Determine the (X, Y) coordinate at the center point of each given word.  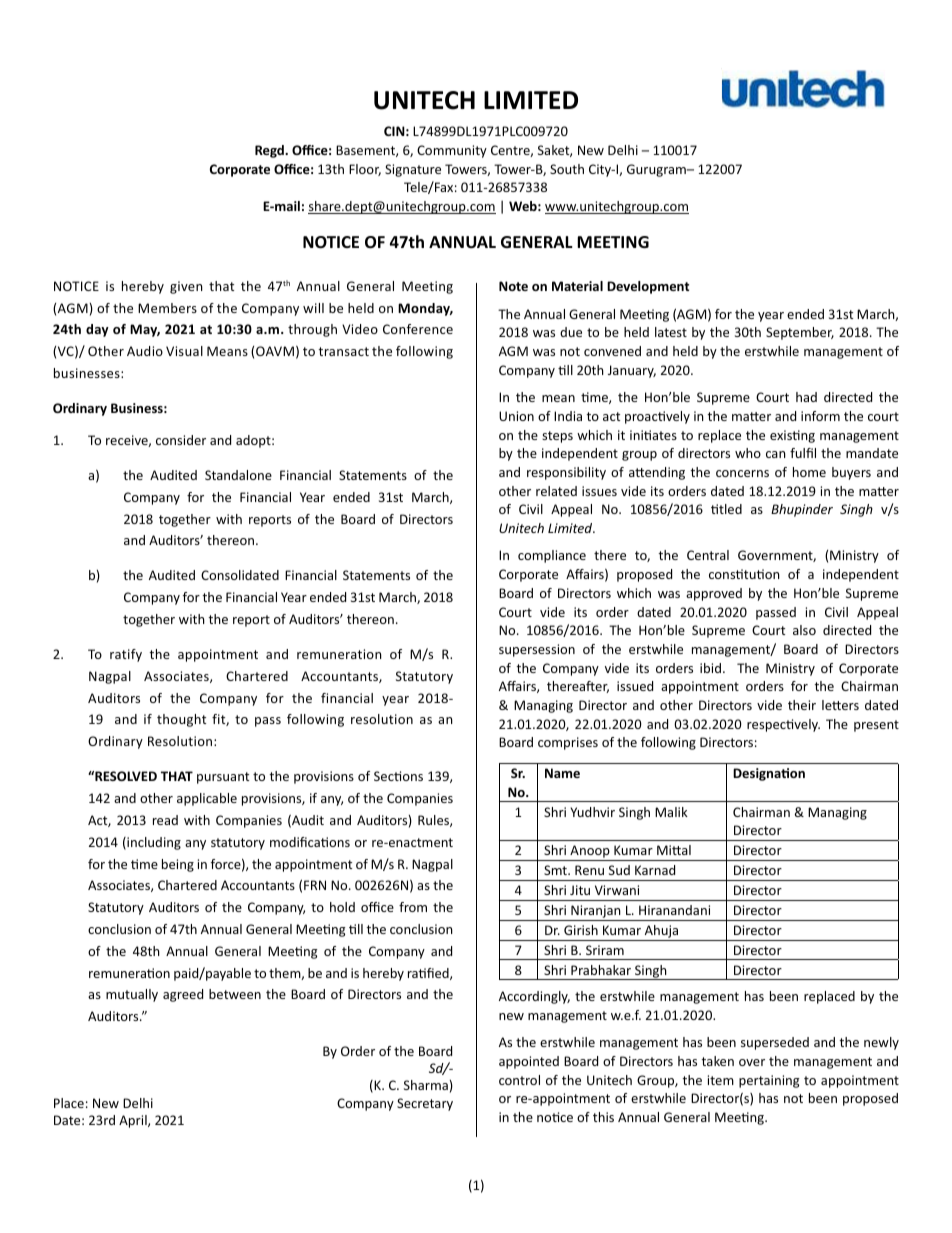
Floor (365, 170)
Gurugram (657, 170)
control (519, 1080)
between (235, 994)
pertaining (769, 1081)
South (567, 169)
